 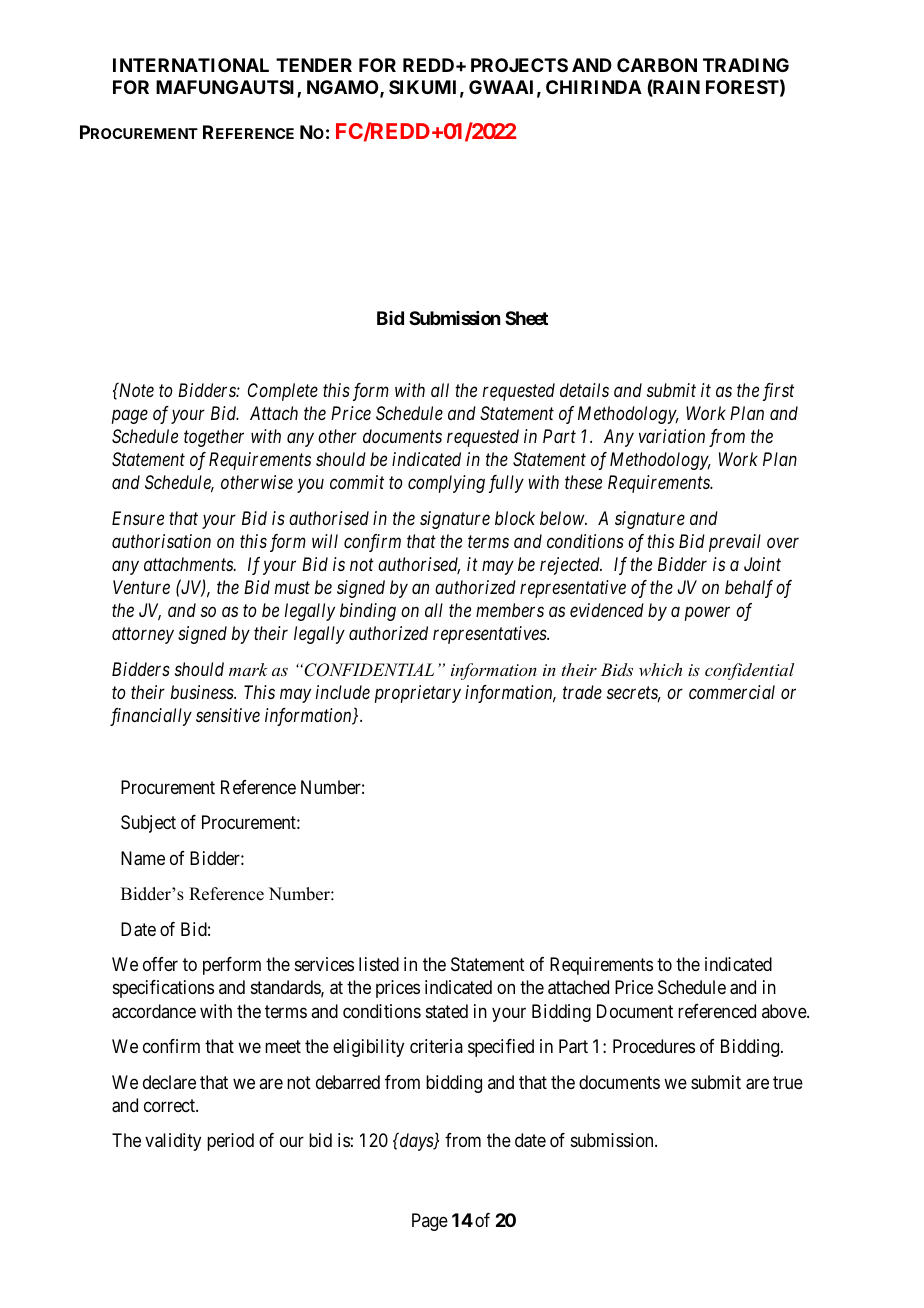 What do you see at coordinates (436, 1046) in the screenshot?
I see `criteria` at bounding box center [436, 1046].
